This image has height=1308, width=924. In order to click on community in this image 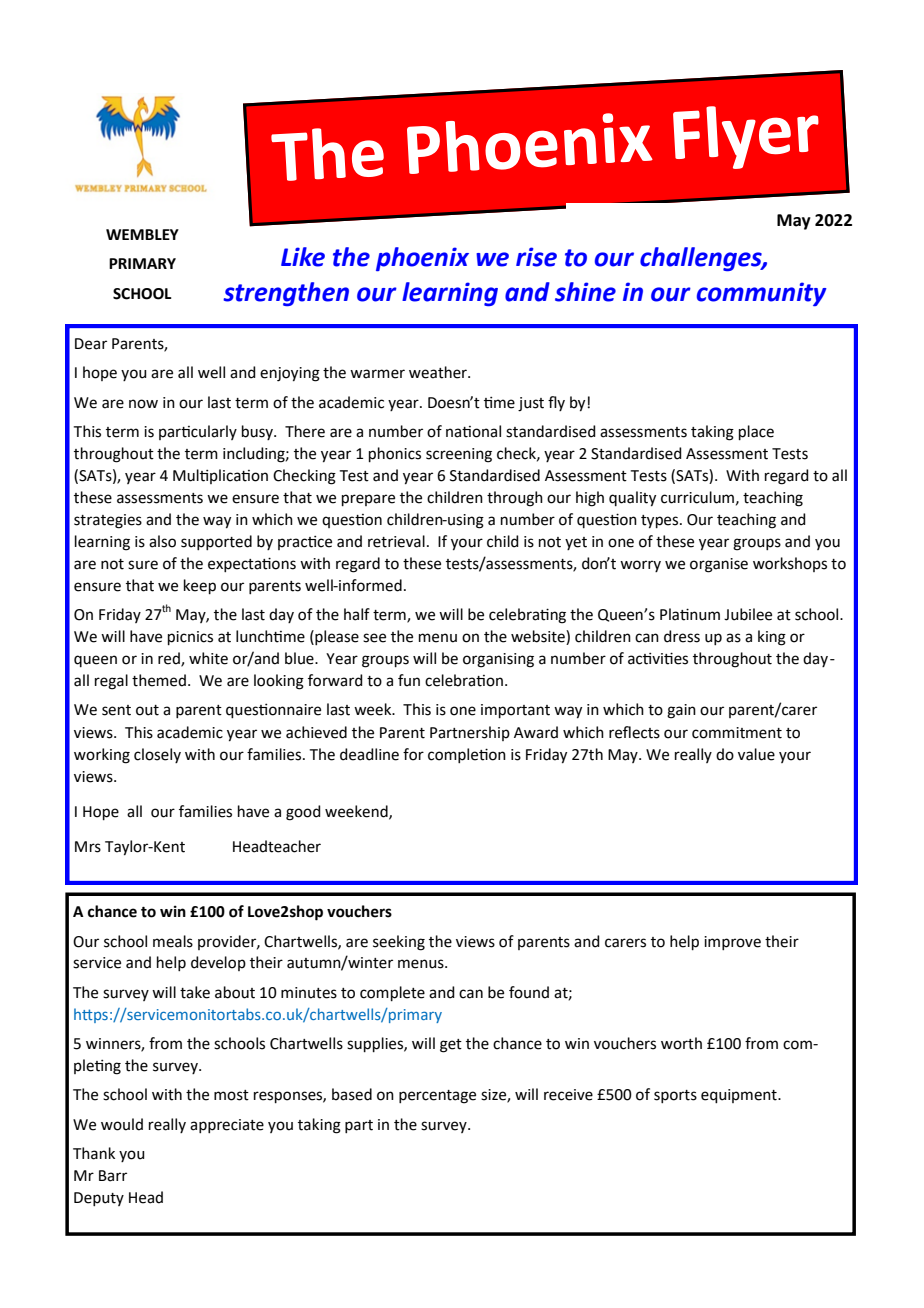, I will do `click(762, 294)`.
